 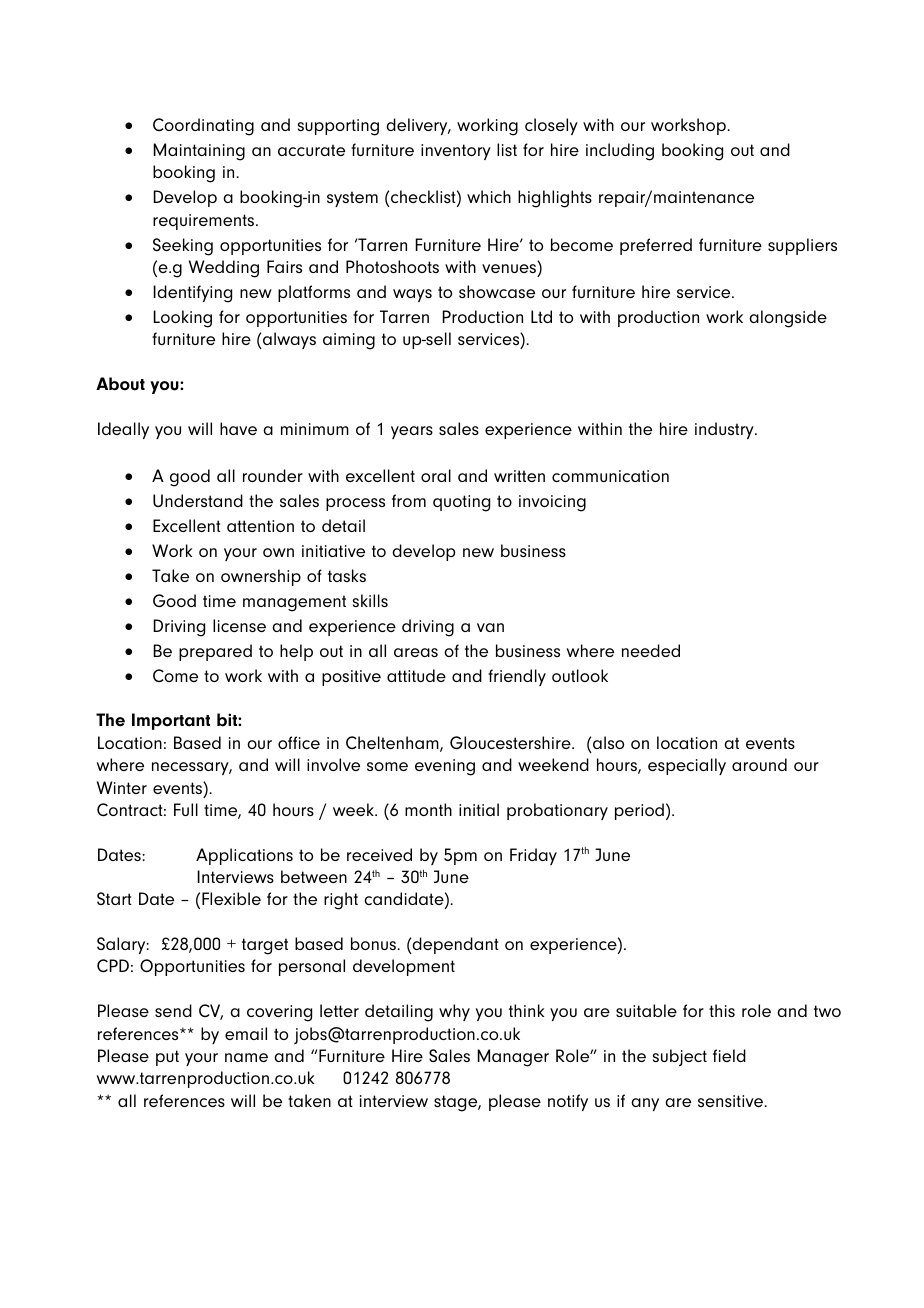 What do you see at coordinates (182, 319) in the screenshot?
I see `Looking` at bounding box center [182, 319].
